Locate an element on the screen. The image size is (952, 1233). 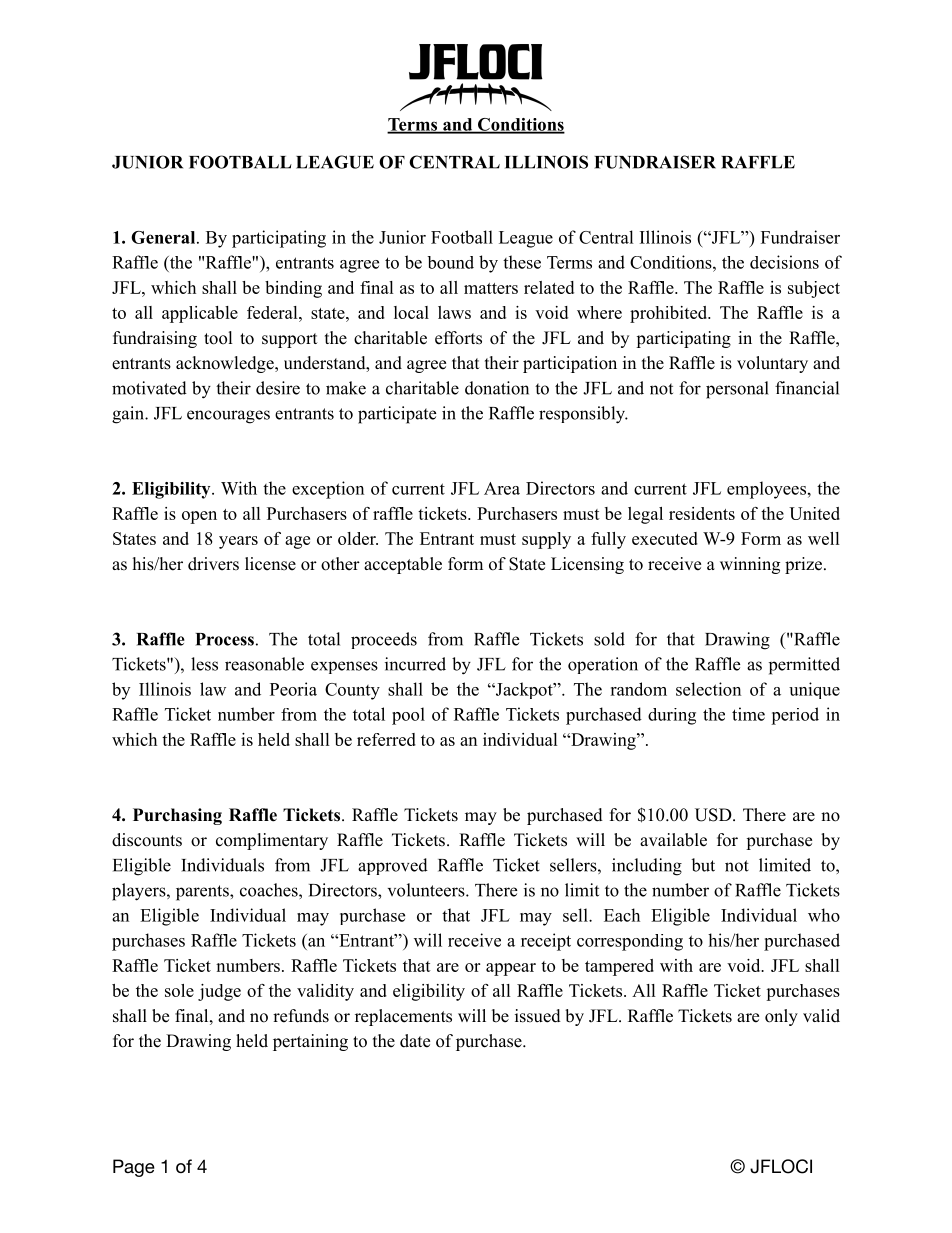
bound is located at coordinates (450, 262).
